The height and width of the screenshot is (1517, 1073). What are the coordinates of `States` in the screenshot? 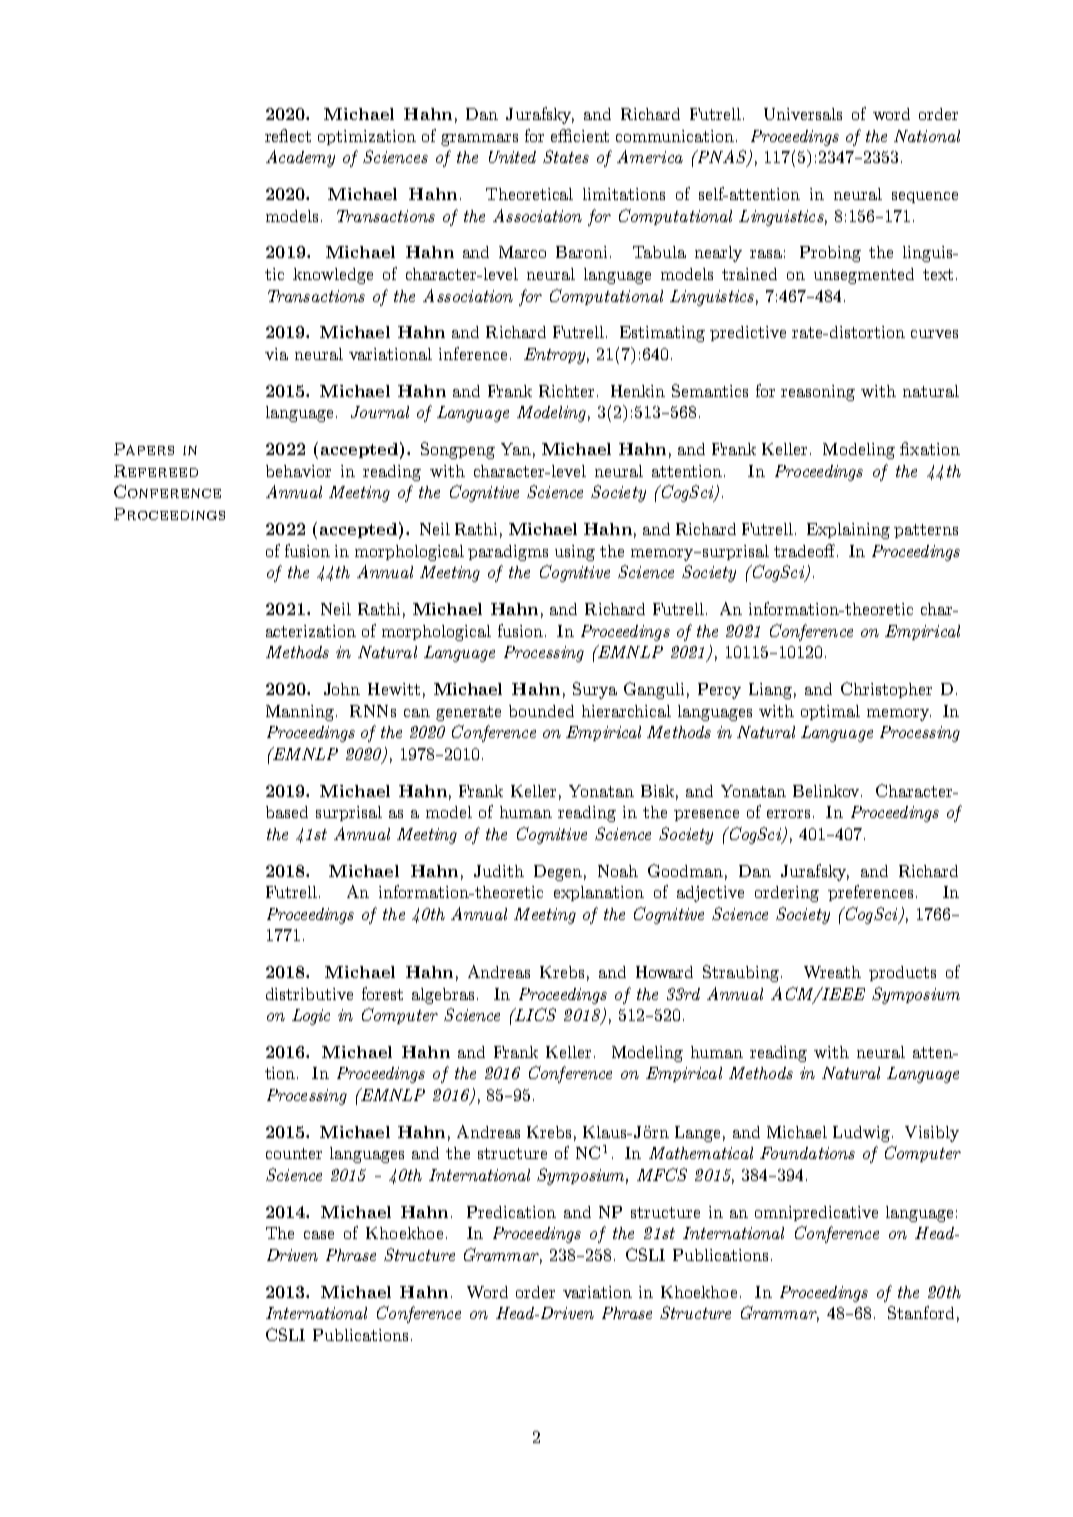 It's located at (566, 156).
